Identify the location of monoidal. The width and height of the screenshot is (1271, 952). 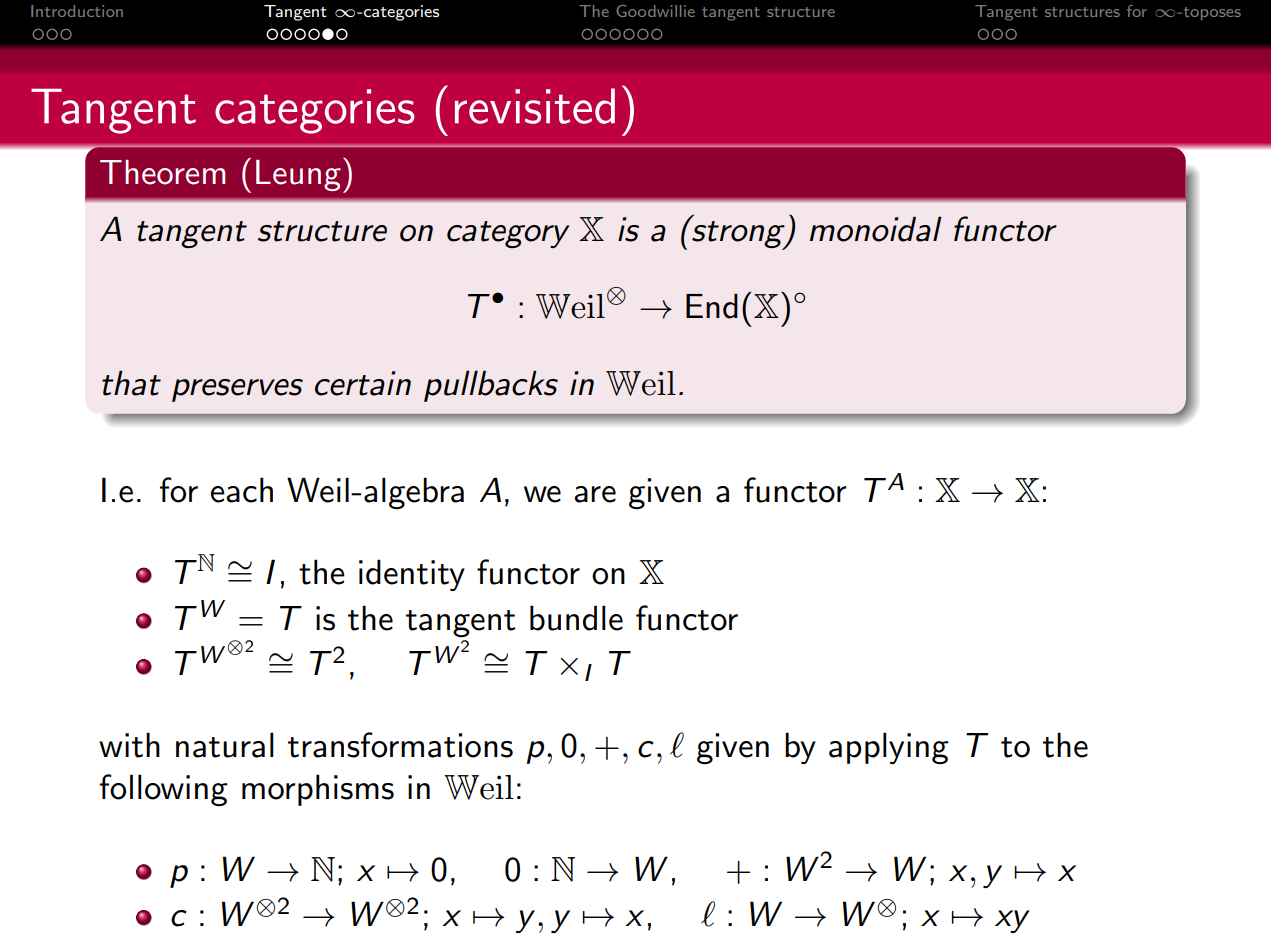
(876, 229).
